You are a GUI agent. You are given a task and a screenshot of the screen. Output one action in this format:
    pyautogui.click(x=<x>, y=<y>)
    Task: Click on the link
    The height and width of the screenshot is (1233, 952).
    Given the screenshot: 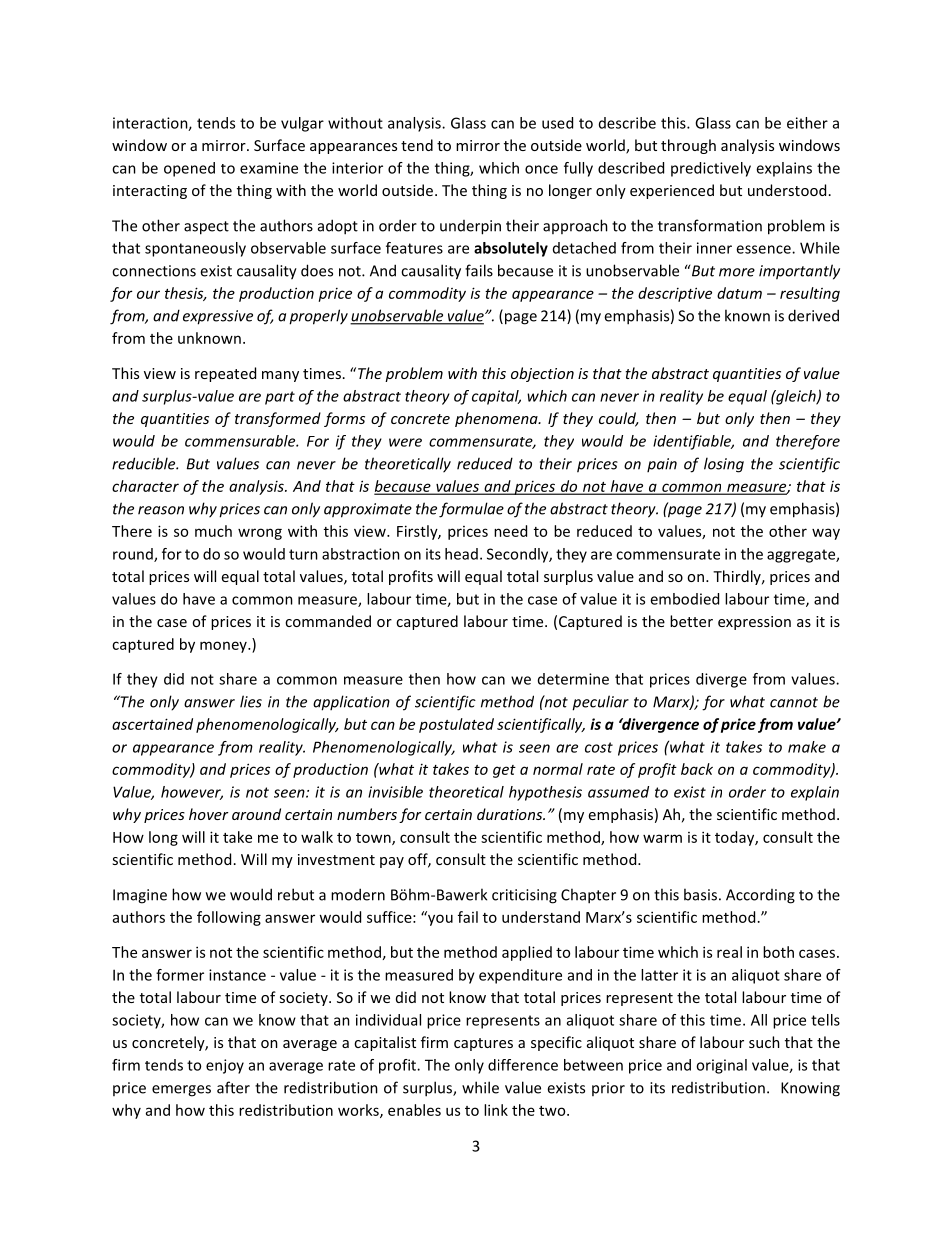 What is the action you would take?
    pyautogui.click(x=496, y=1110)
